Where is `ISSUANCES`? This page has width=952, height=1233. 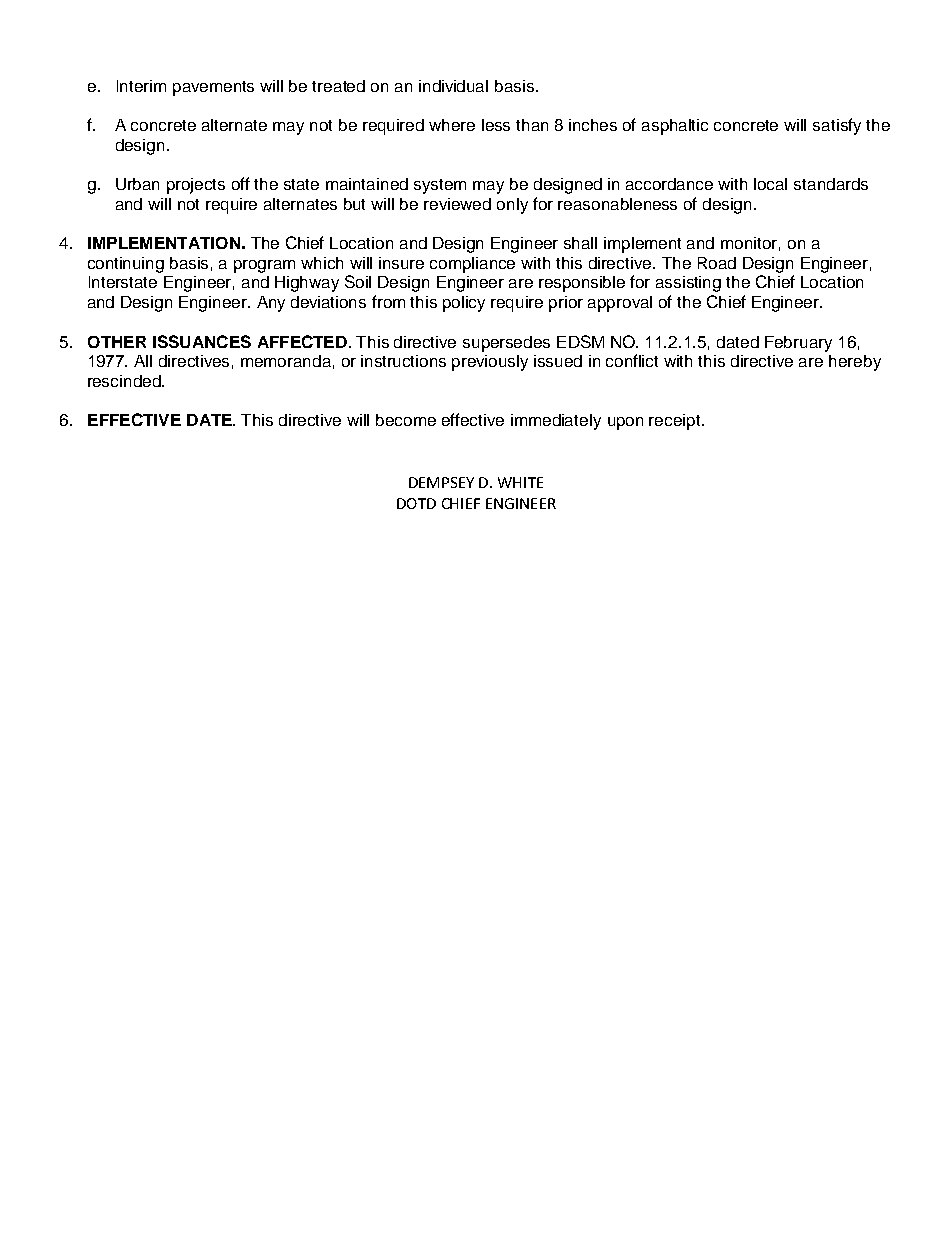 ISSUANCES is located at coordinates (202, 341).
